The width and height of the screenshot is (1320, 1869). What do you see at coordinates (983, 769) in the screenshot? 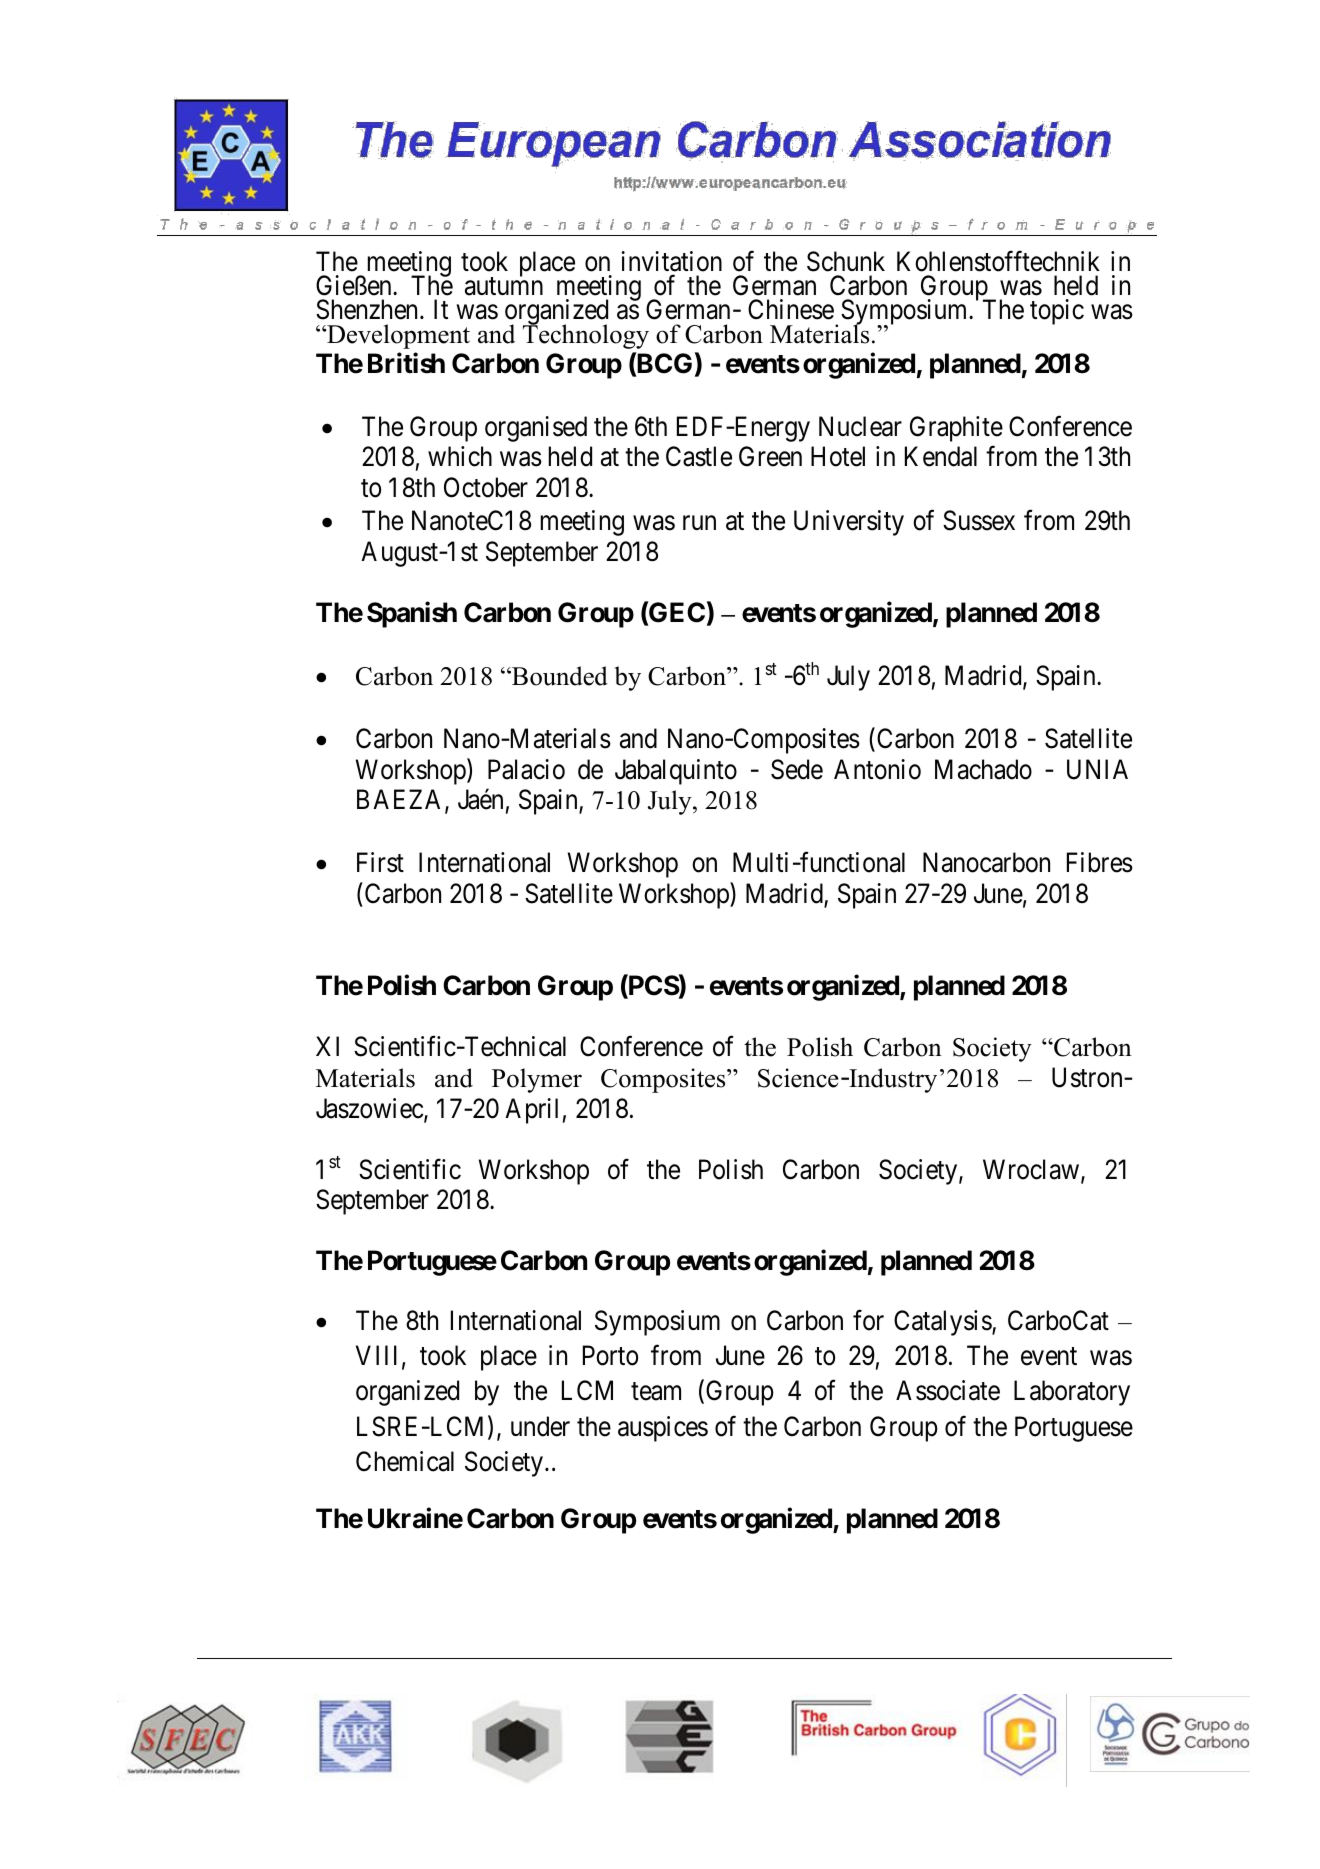
I see `Machado` at bounding box center [983, 769].
